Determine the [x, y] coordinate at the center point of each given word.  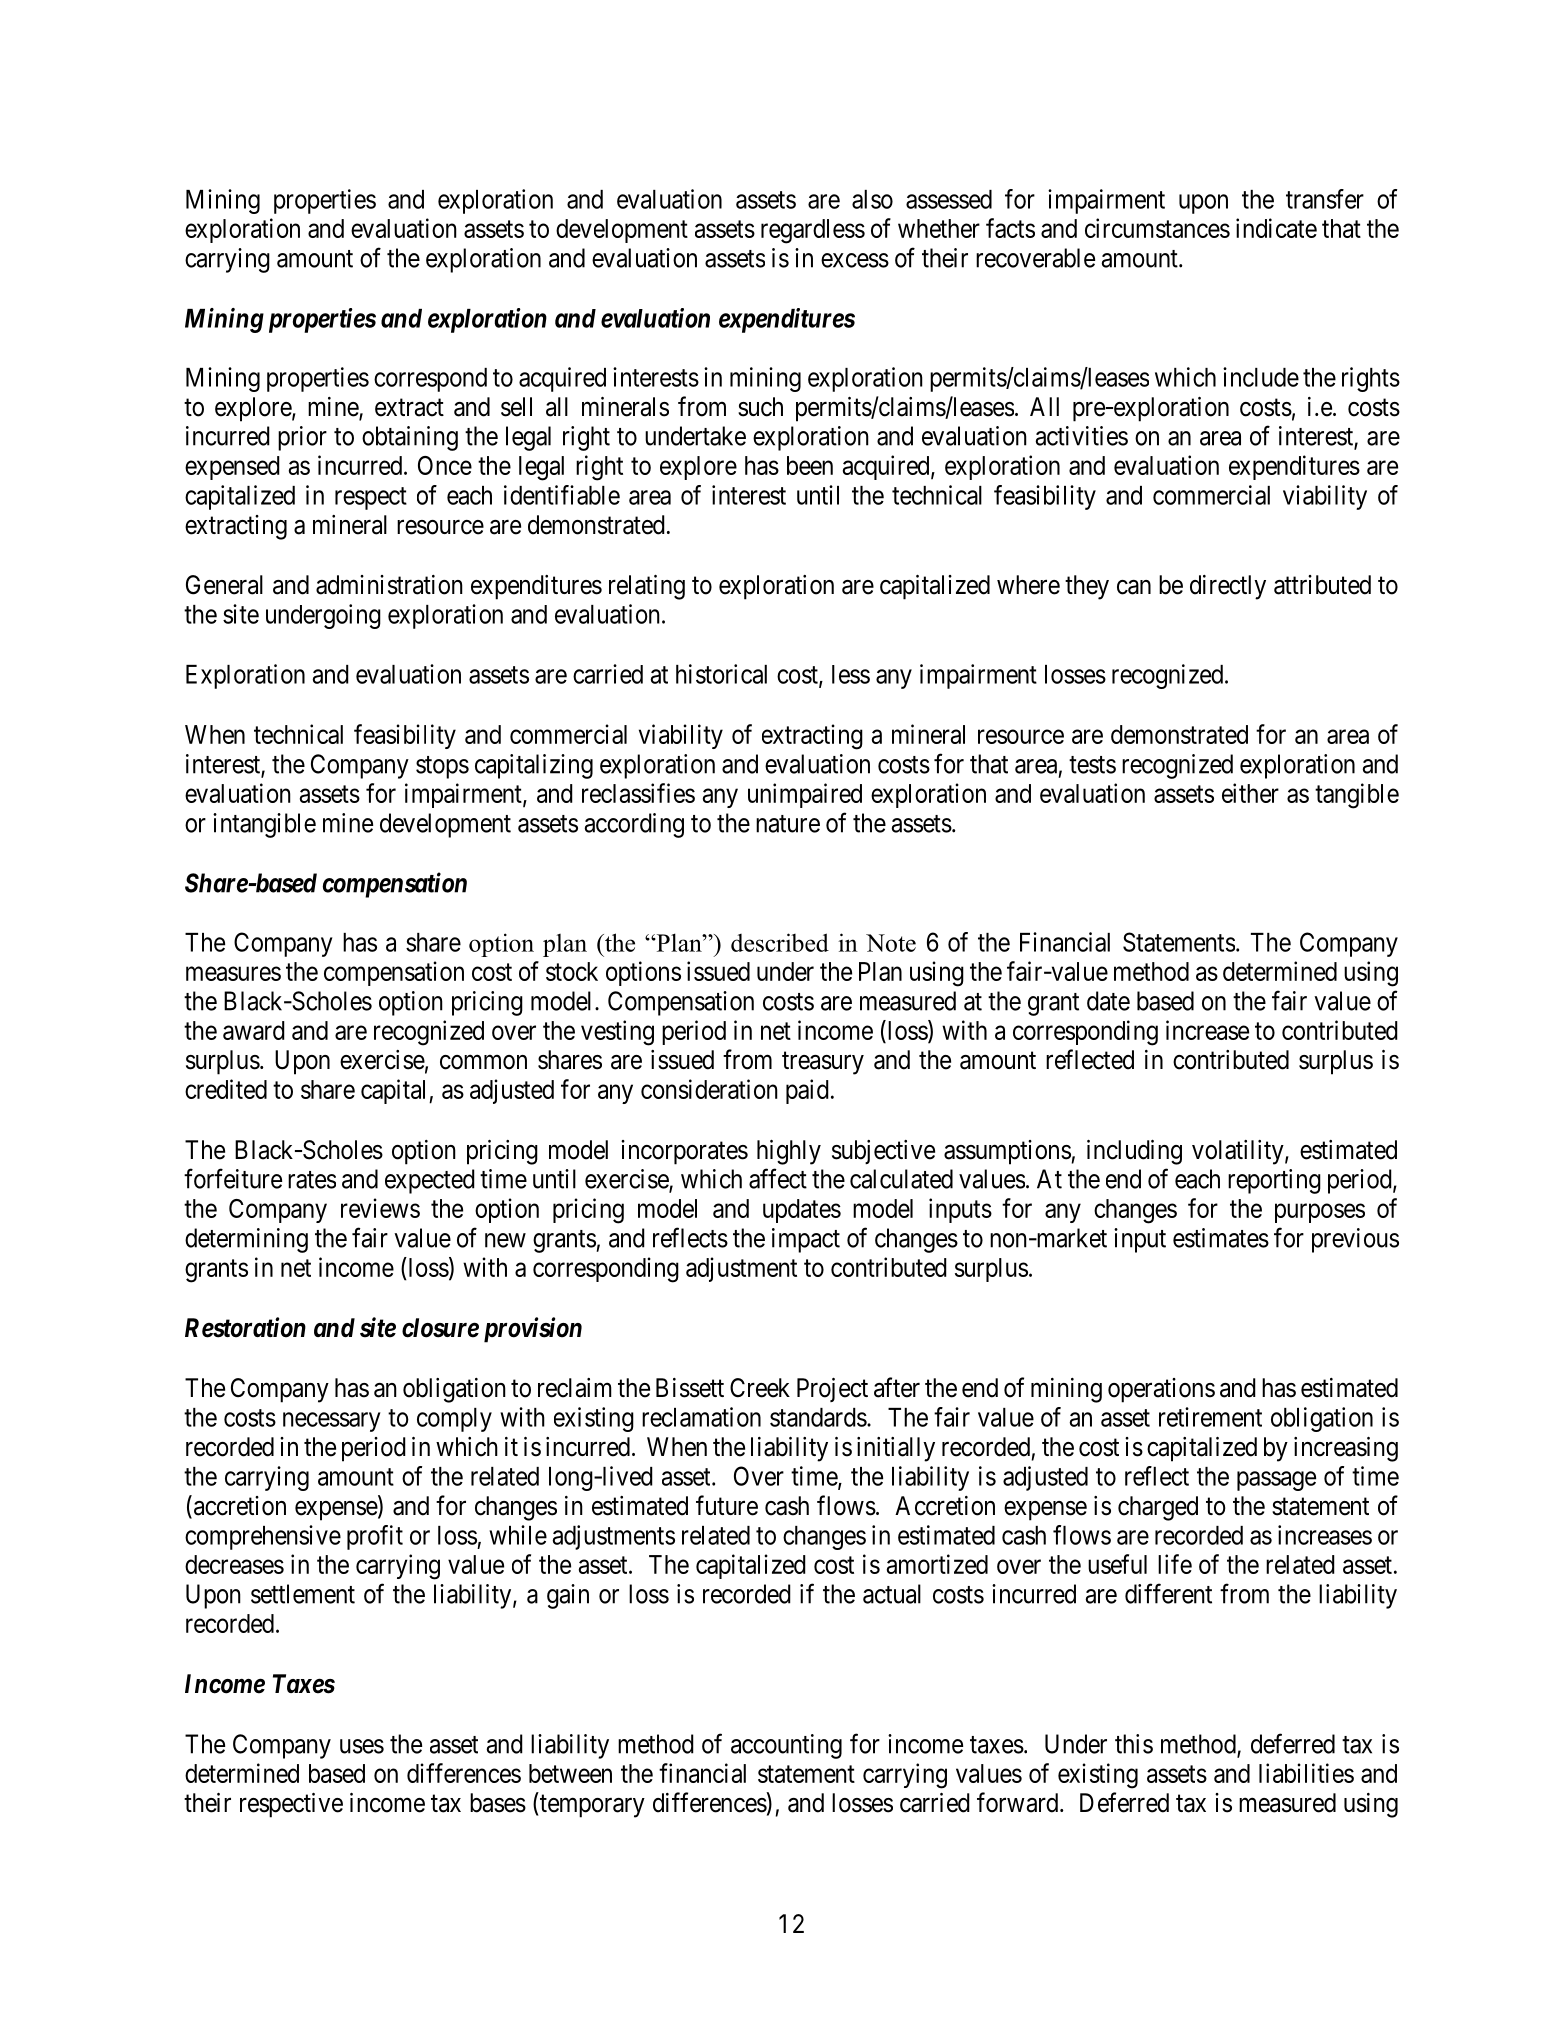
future [727, 1505]
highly [789, 1152]
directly [1228, 587]
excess [855, 260]
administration [389, 585]
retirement [1210, 1417]
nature [788, 824]
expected [430, 1181]
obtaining [410, 438]
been [810, 465]
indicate [1276, 228]
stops [442, 767]
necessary [332, 1422]
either [1250, 793]
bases [498, 1803]
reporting [1274, 1181]
